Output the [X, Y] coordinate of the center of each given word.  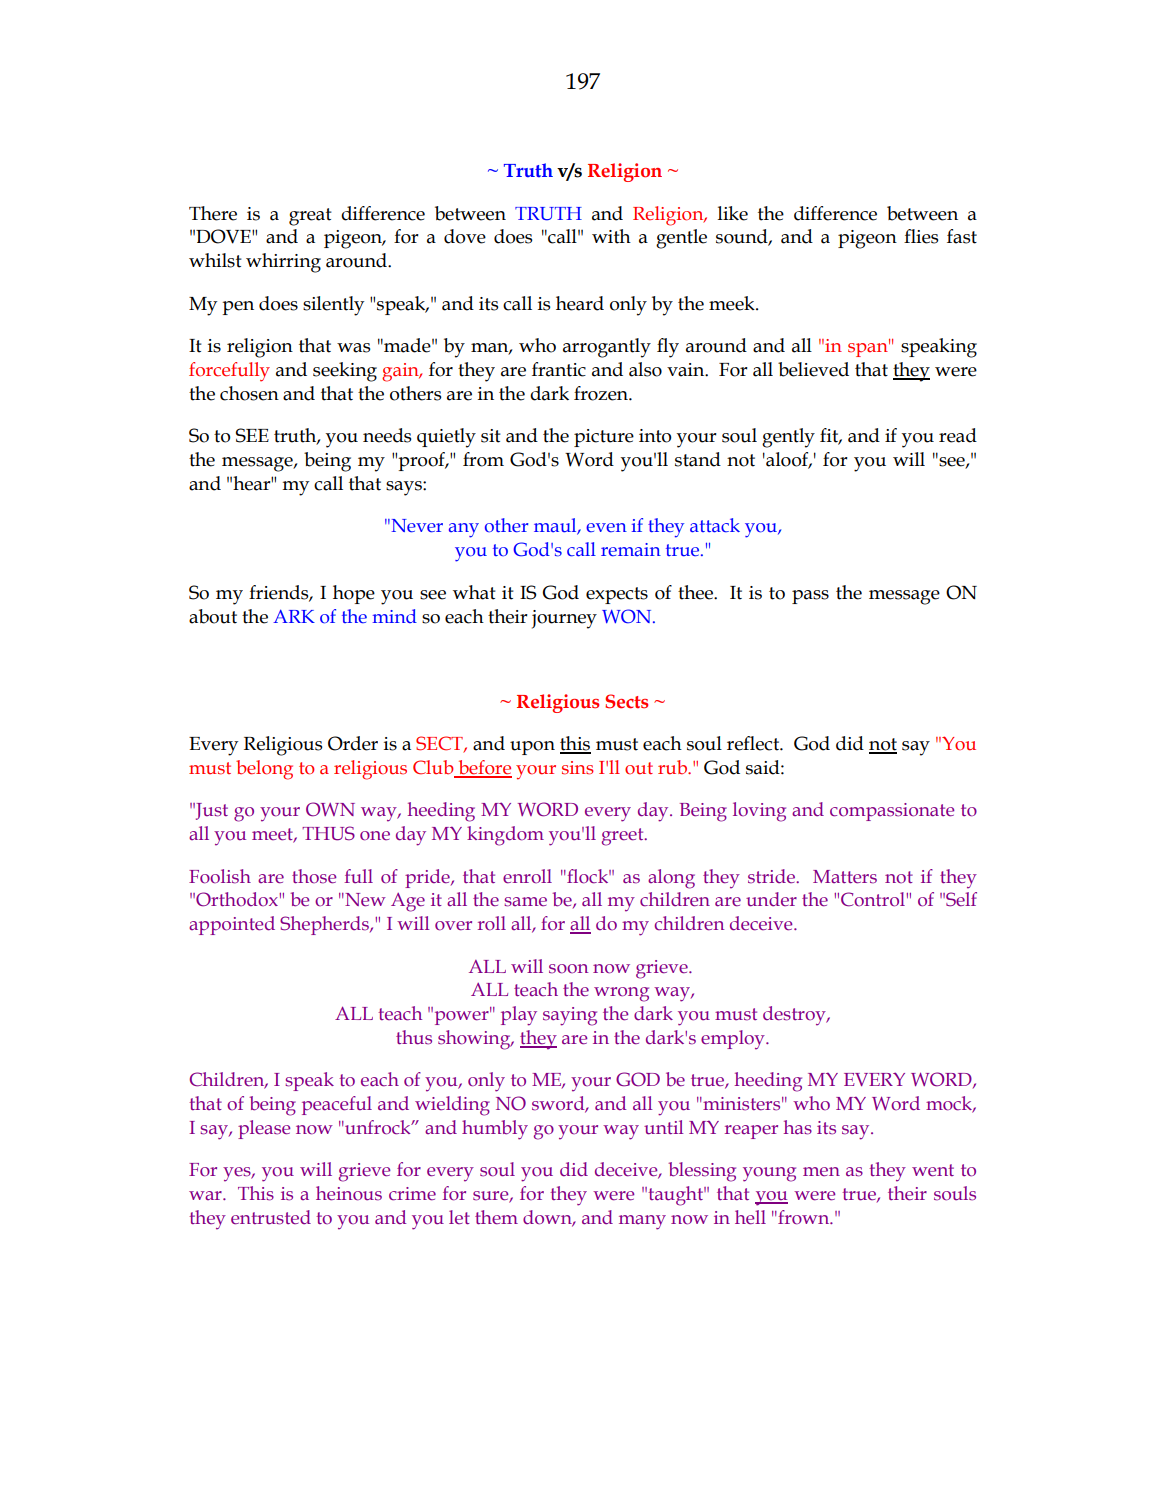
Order [353, 743]
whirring [283, 263]
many [642, 1222]
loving [759, 812]
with [611, 236]
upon [532, 748]
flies [921, 236]
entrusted [271, 1217]
